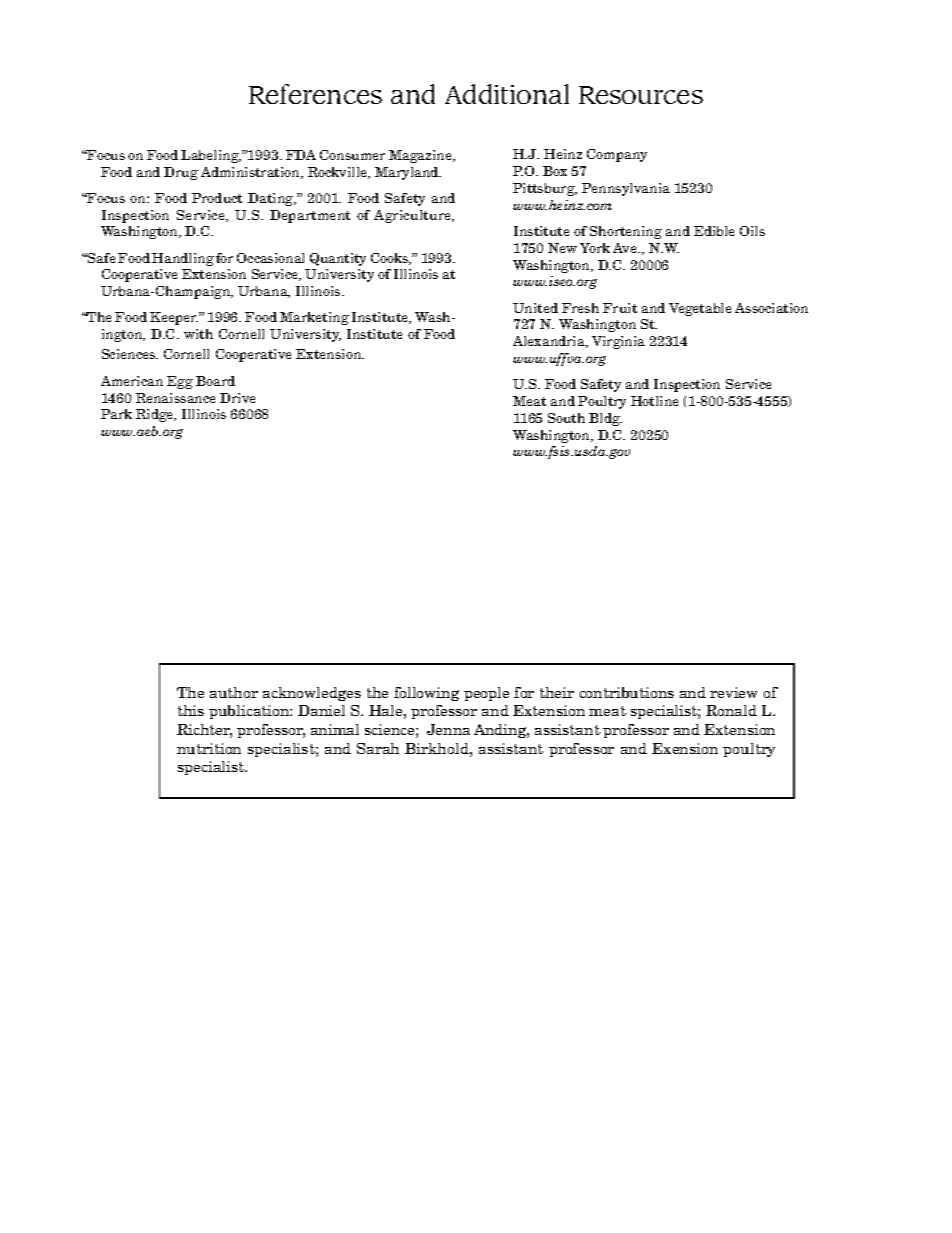 Image resolution: width=952 pixels, height=1233 pixels. Describe the element at coordinates (426, 694) in the image. I see `following` at that location.
